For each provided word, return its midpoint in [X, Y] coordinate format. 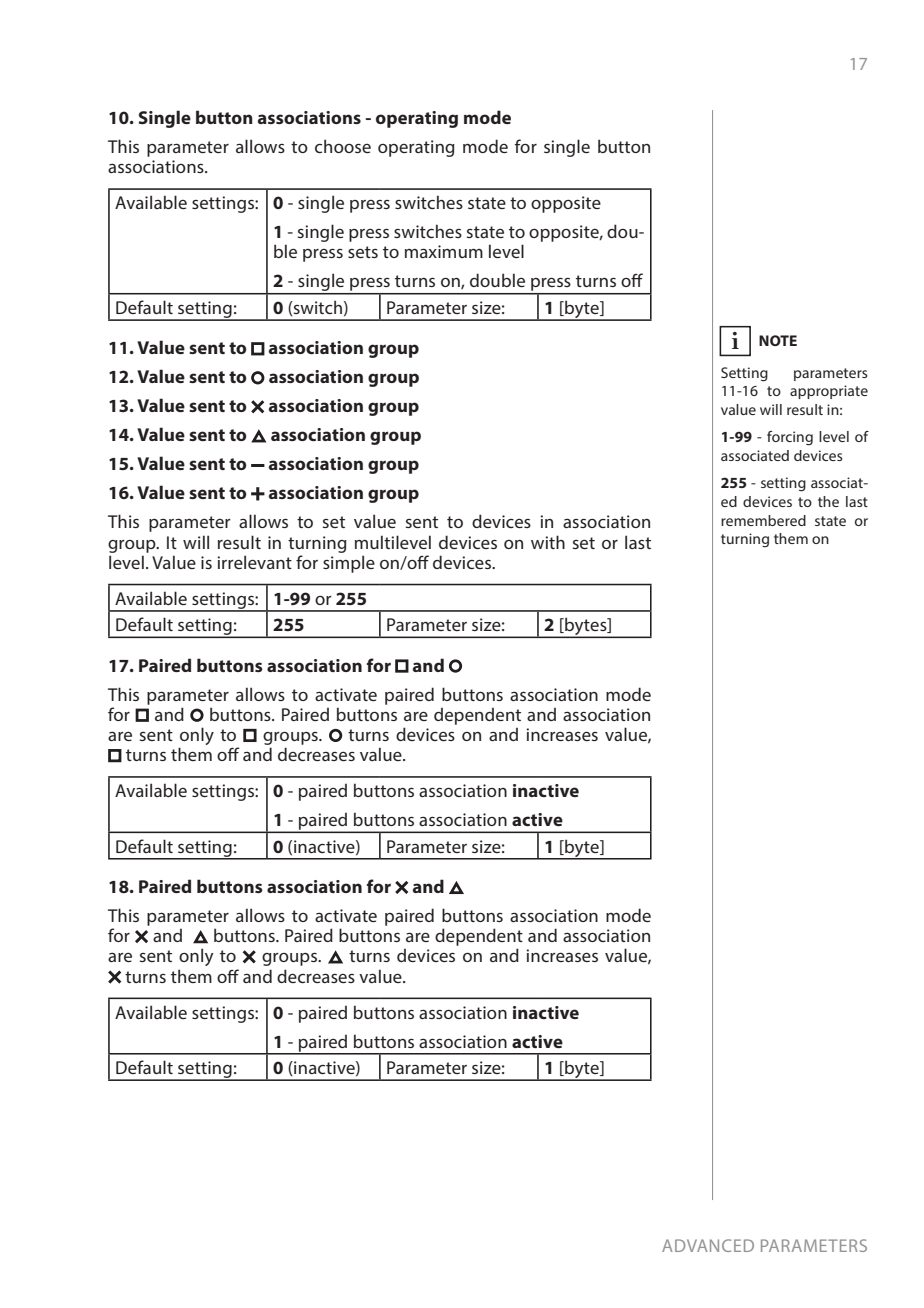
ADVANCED [708, 1245]
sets [363, 252]
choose [343, 146]
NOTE [778, 340]
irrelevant [254, 562]
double [497, 280]
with [548, 542]
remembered [763, 520]
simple [349, 564]
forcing [790, 438]
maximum [444, 251]
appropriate [829, 392]
